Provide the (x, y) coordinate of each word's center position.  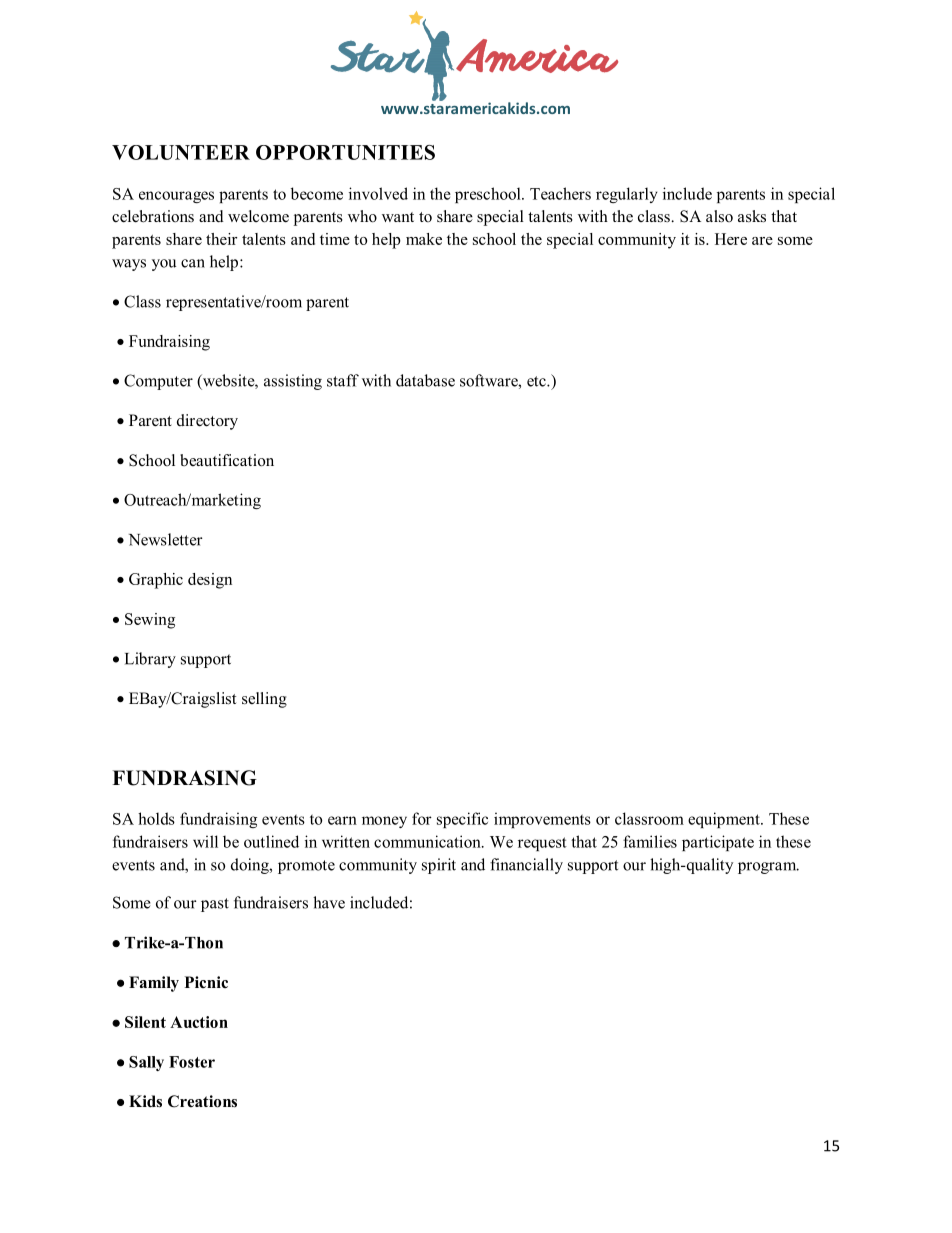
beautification (227, 460)
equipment (725, 820)
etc (537, 381)
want (398, 217)
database (425, 380)
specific (462, 820)
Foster (192, 1062)
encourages (176, 197)
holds (156, 818)
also (719, 216)
